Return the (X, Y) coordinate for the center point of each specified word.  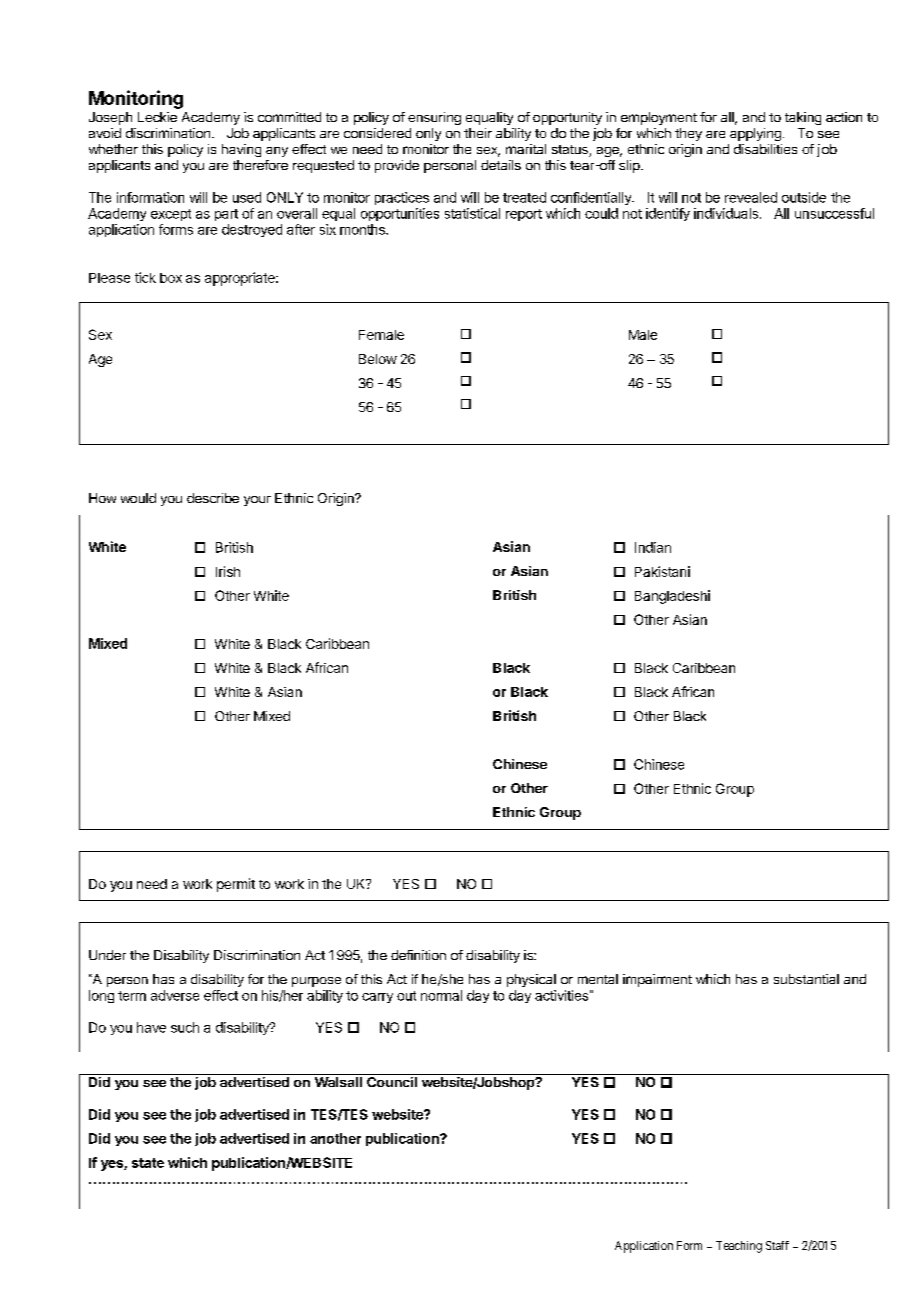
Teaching (739, 1247)
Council (392, 1082)
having (241, 150)
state (148, 1163)
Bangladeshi (672, 597)
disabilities (765, 149)
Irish (228, 571)
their (478, 133)
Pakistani (662, 571)
